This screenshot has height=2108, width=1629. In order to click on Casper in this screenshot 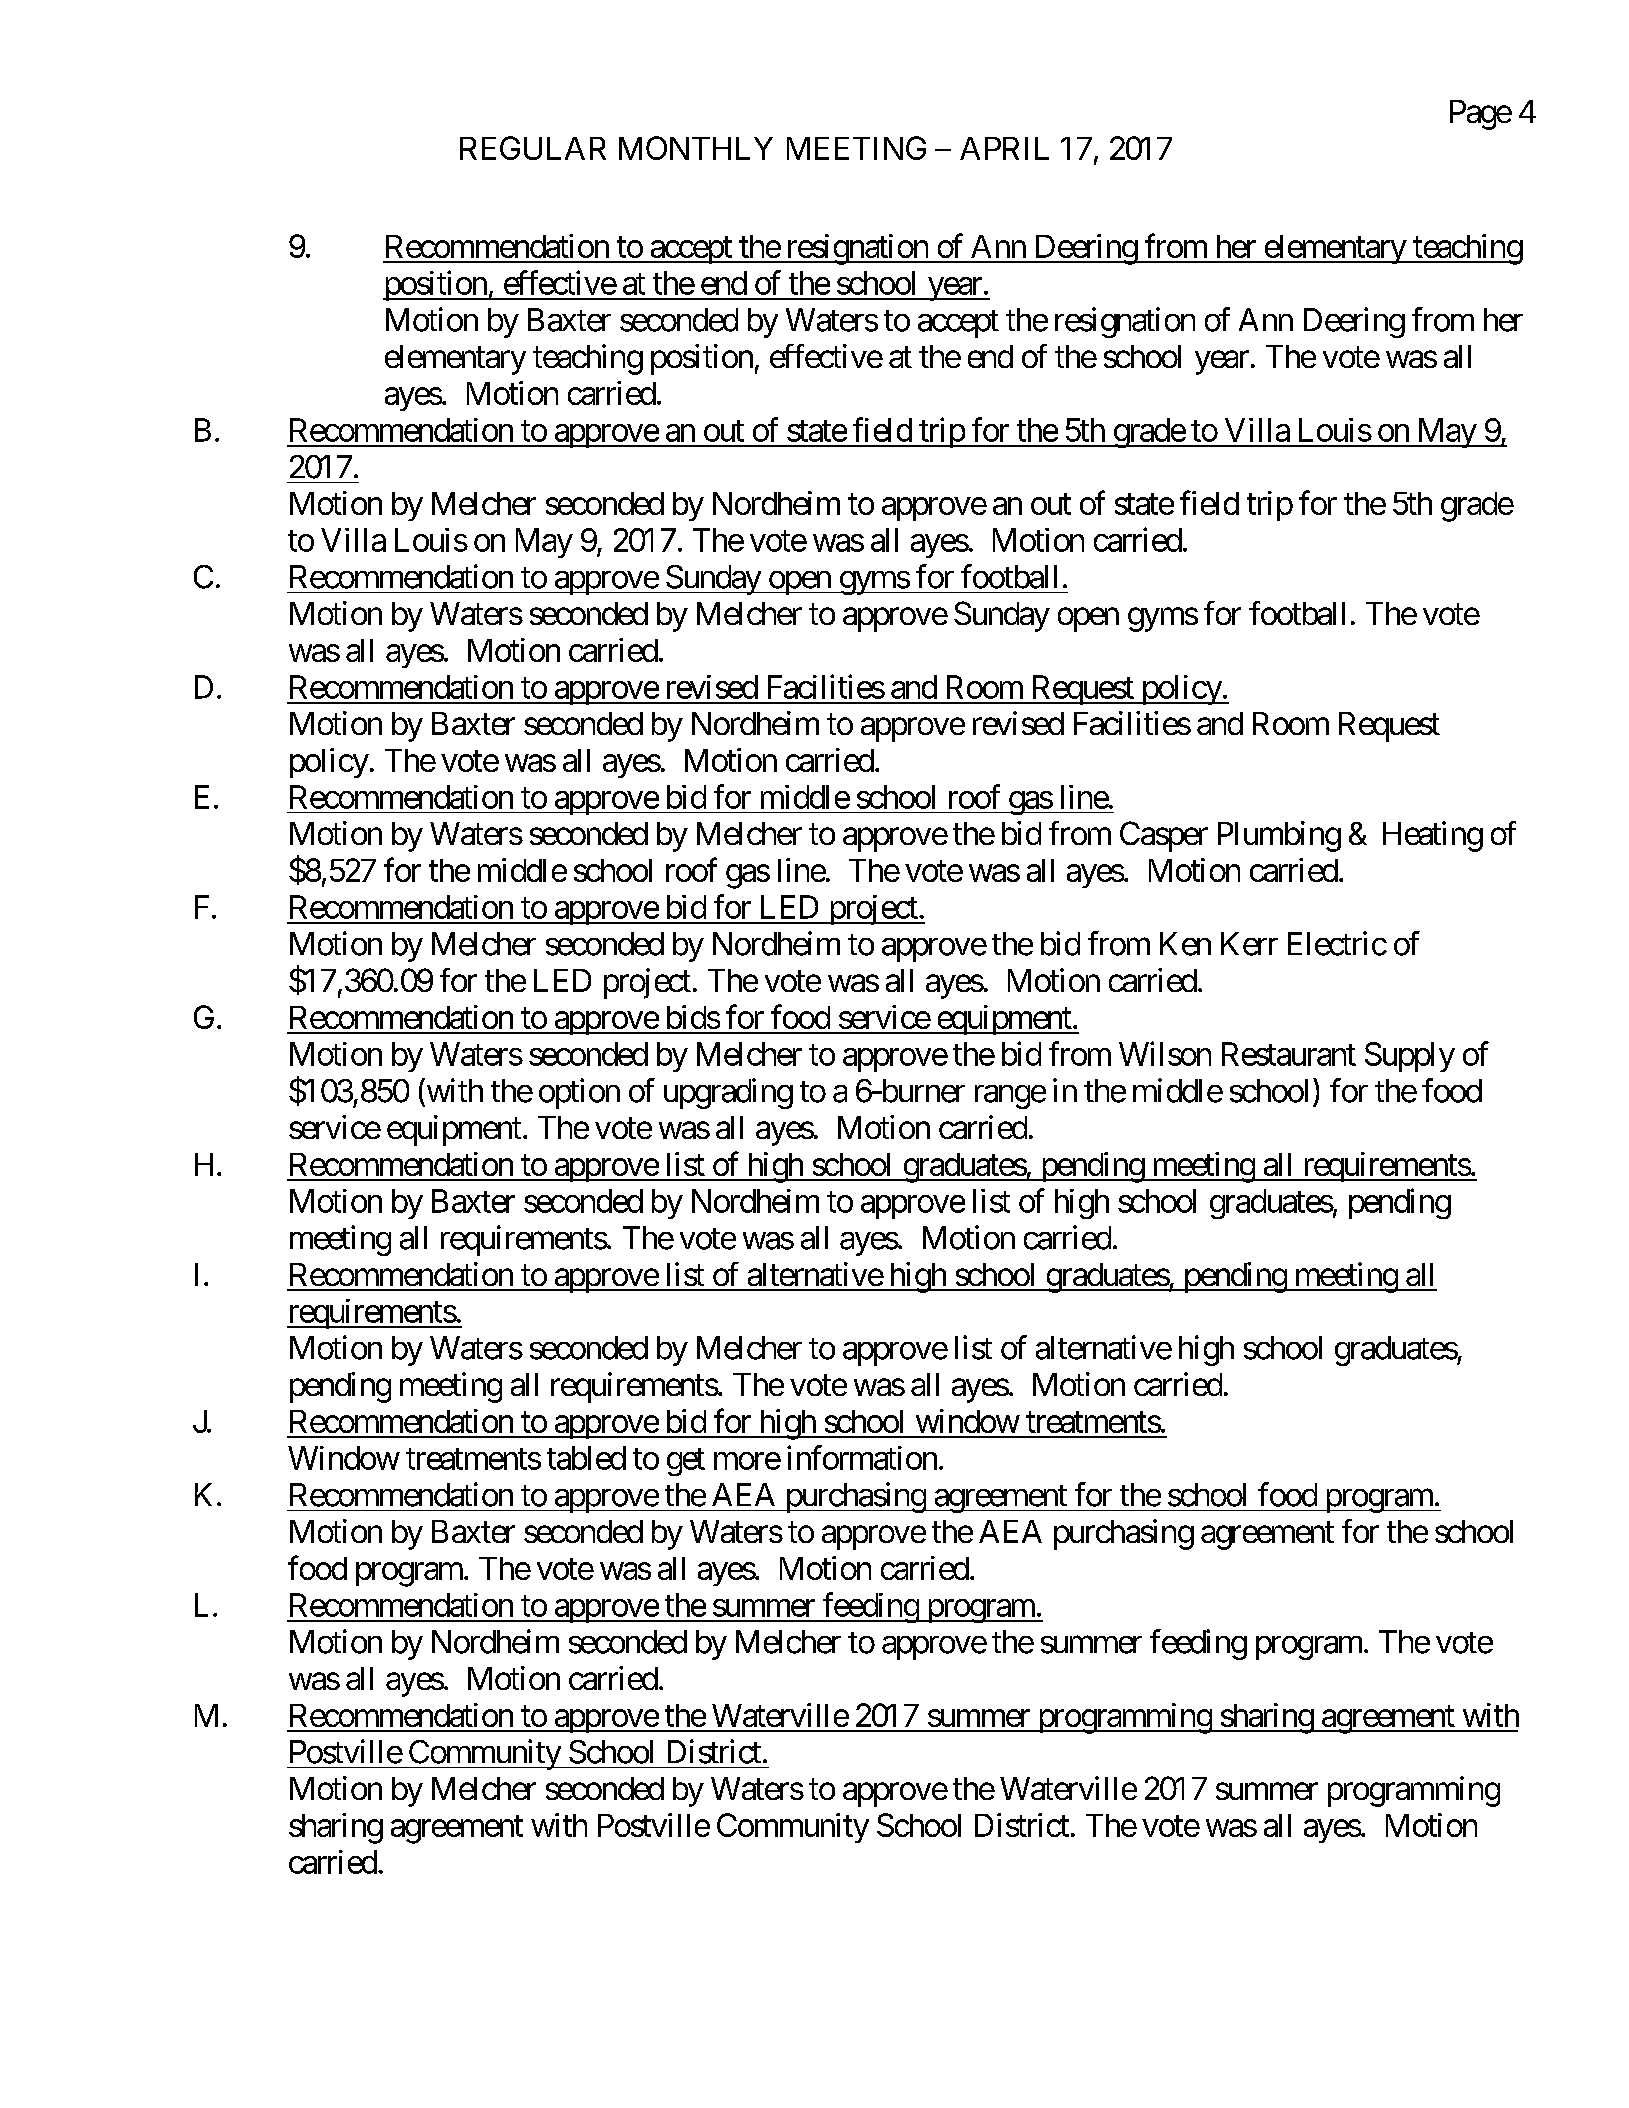, I will do `click(1164, 836)`.
